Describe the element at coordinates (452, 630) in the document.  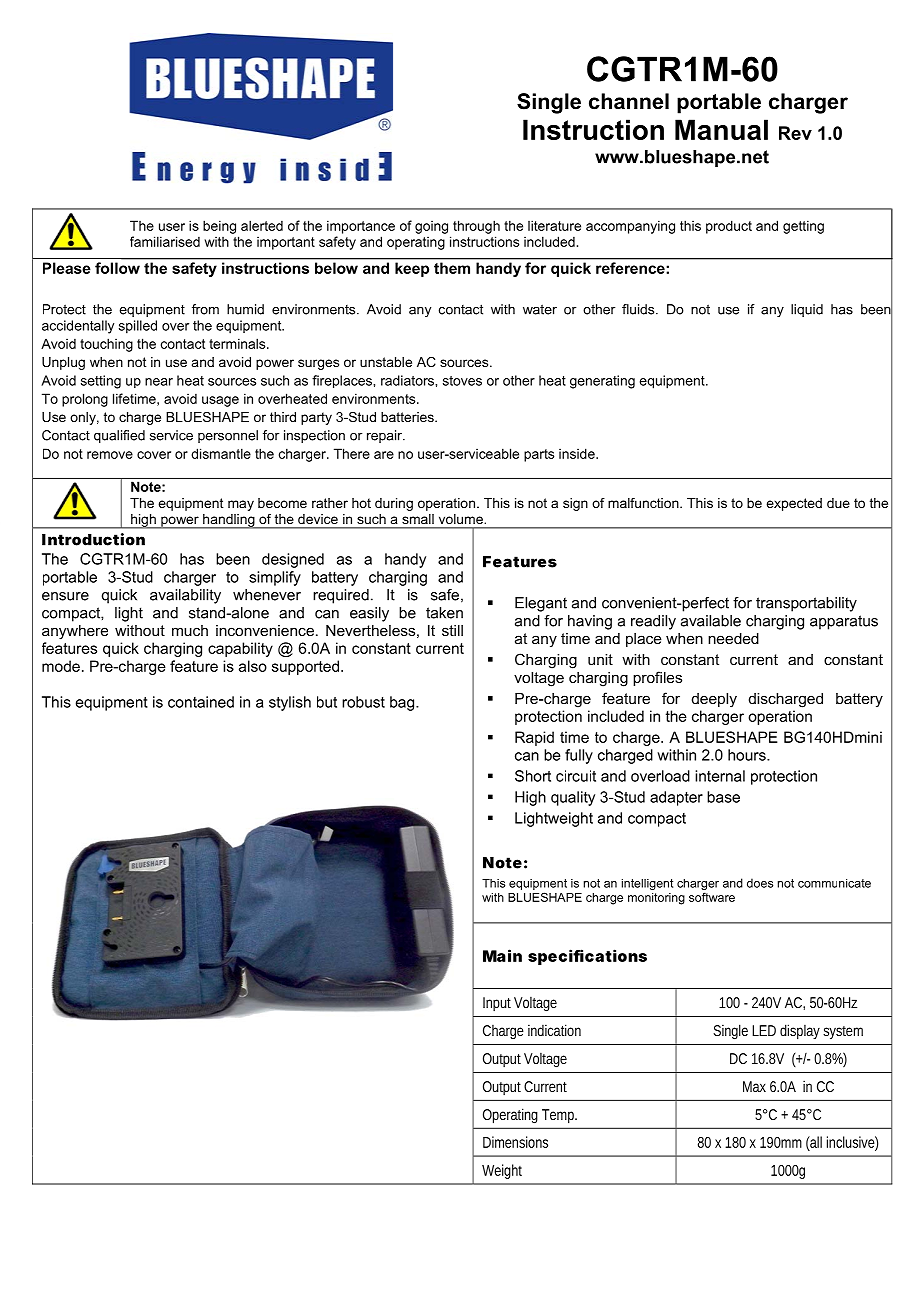
I see `still` at that location.
